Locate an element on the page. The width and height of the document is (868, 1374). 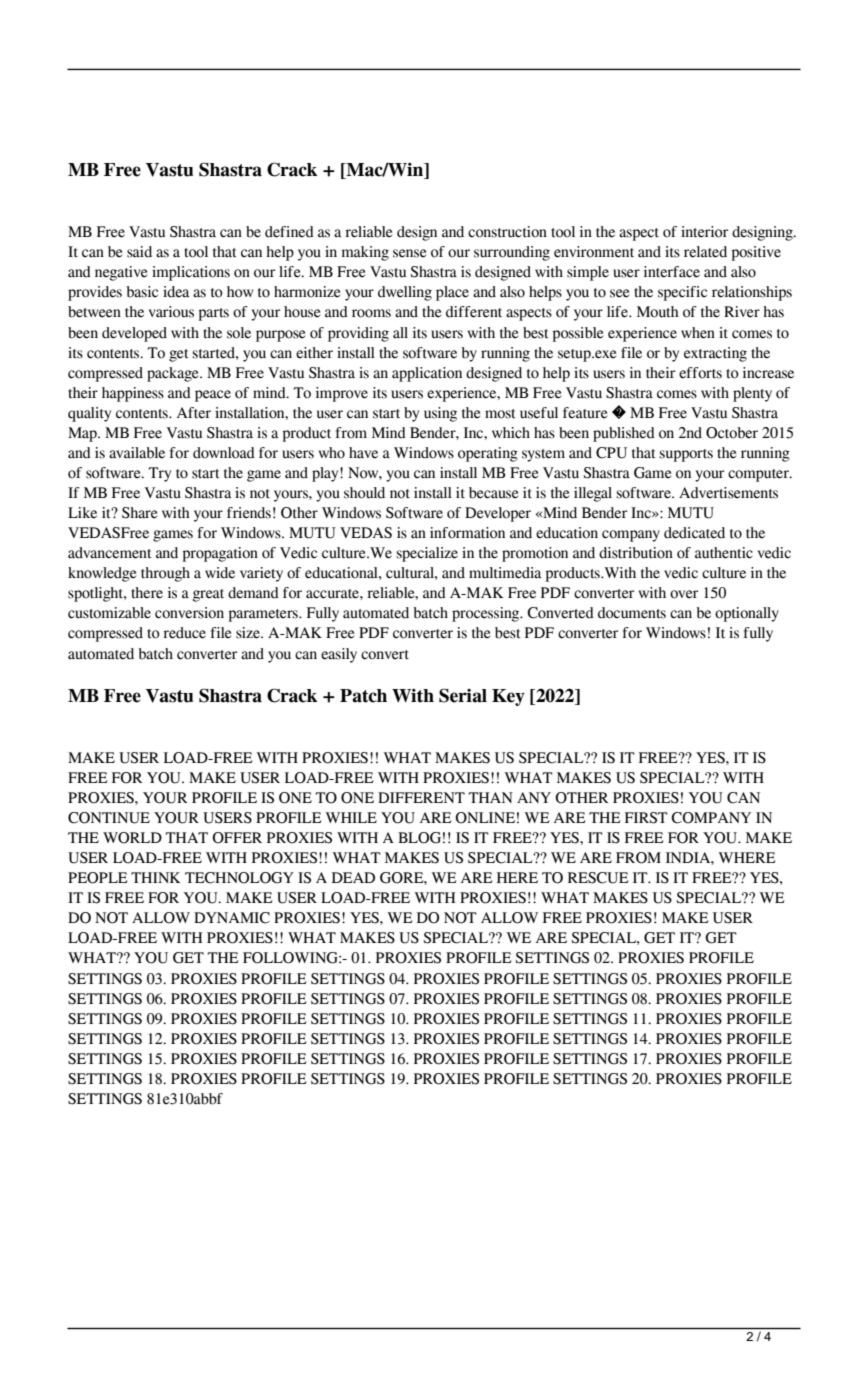
THINK is located at coordinates (156, 877).
